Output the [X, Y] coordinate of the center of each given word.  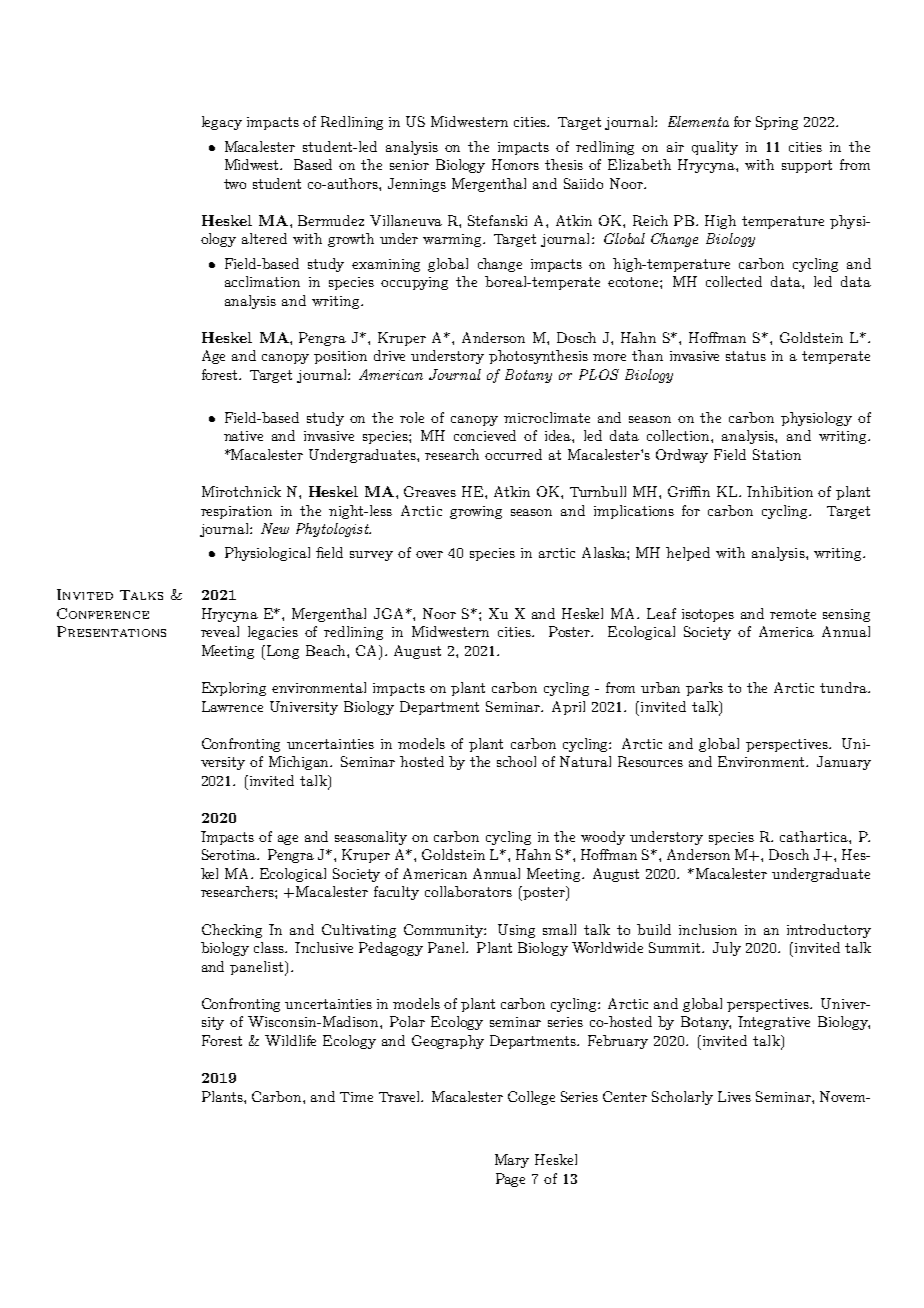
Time [356, 1097]
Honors [515, 164]
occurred [513, 454]
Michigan [300, 763]
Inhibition [780, 491]
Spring [777, 123]
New [275, 528]
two [235, 184]
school [516, 761]
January [844, 763]
